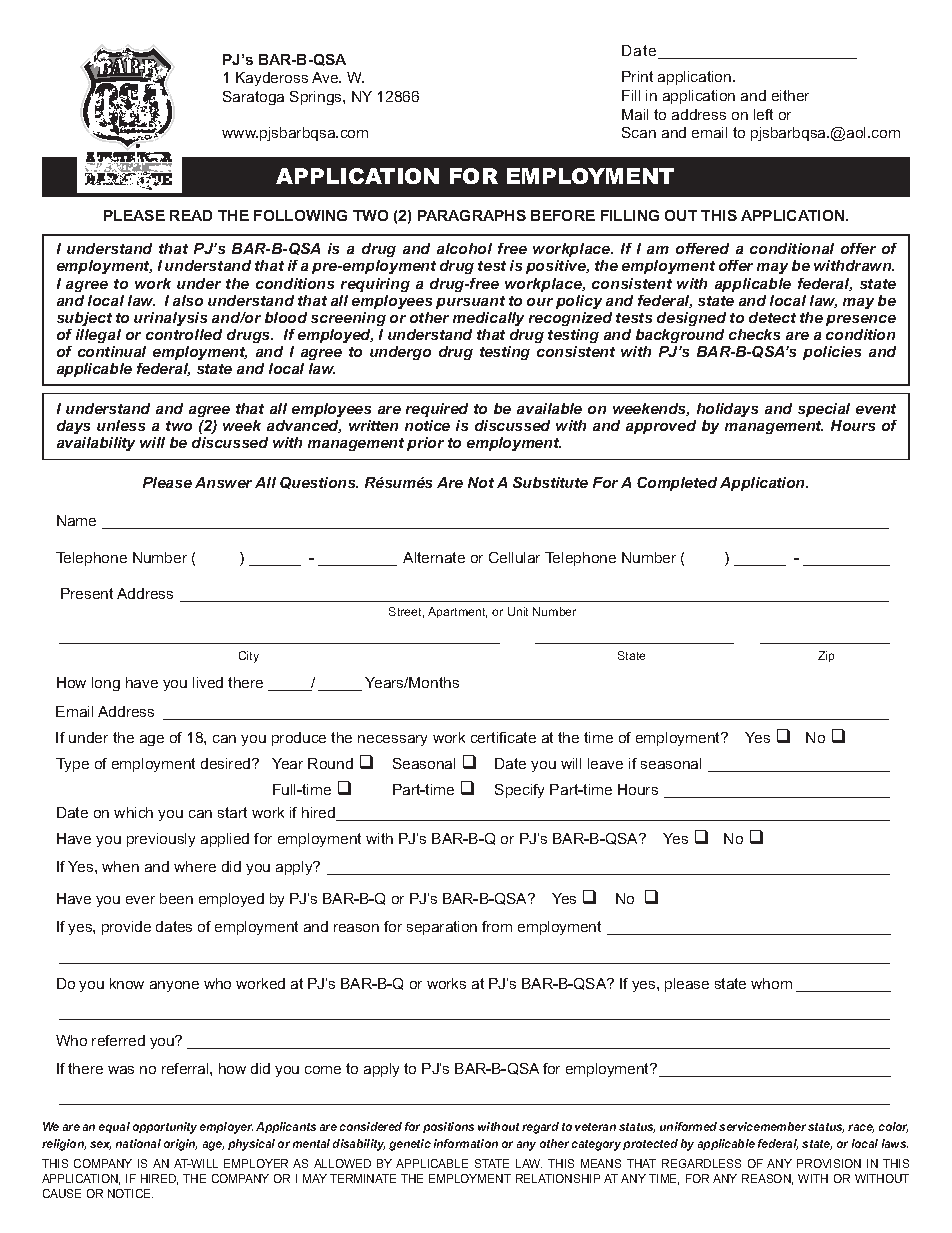  What do you see at coordinates (519, 791) in the screenshot?
I see `Specify` at bounding box center [519, 791].
